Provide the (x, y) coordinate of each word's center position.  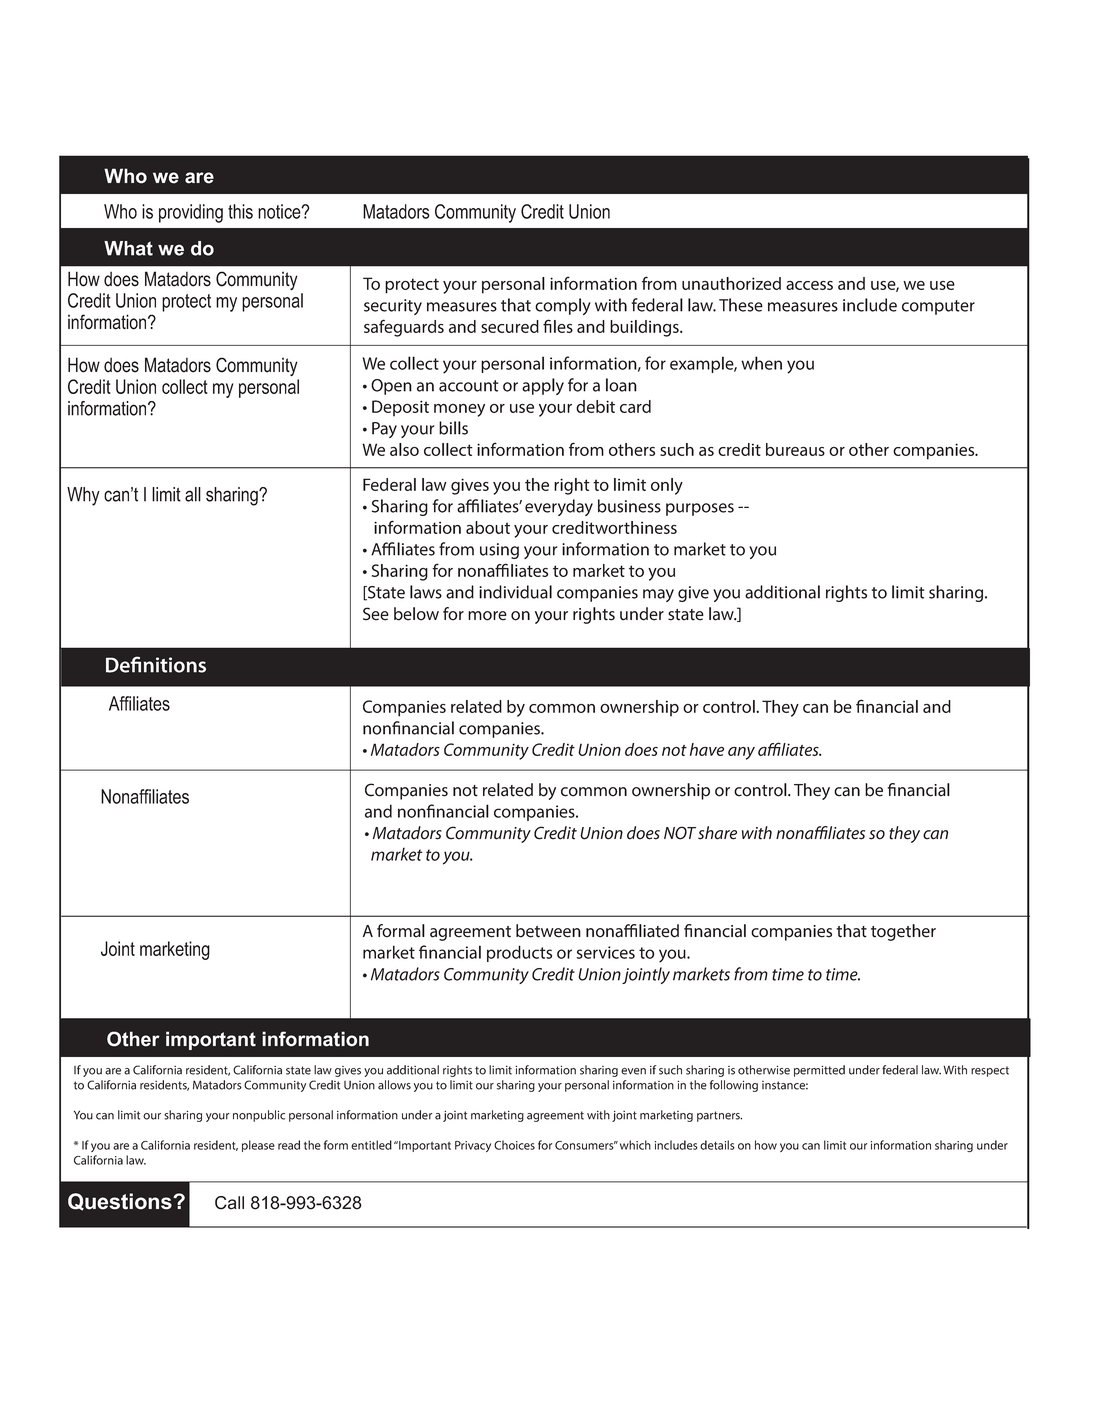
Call (229, 1203)
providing (191, 213)
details (717, 1145)
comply (563, 306)
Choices (514, 1145)
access (809, 285)
